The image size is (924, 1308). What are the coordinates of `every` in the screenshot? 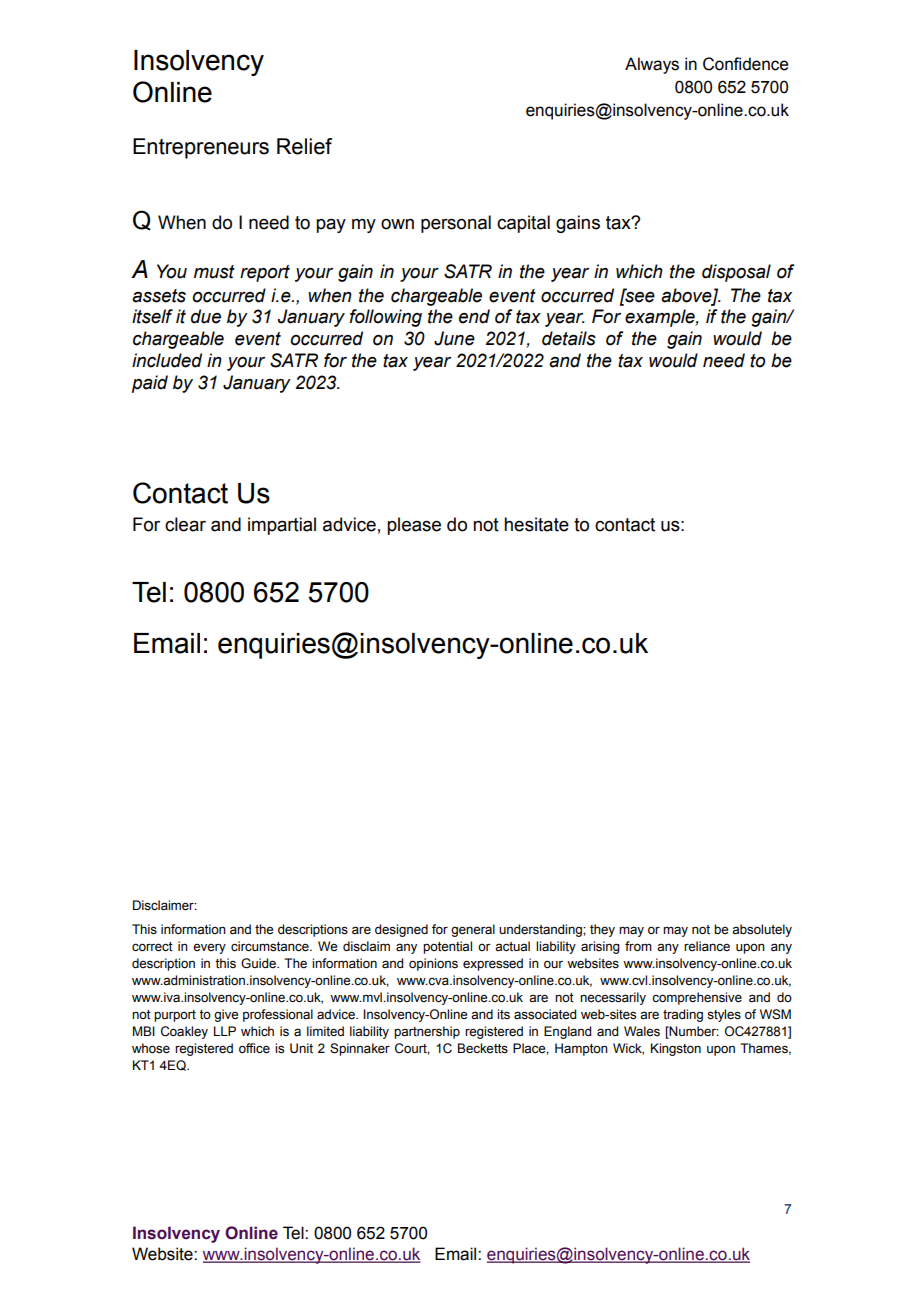 It's located at (209, 949).
